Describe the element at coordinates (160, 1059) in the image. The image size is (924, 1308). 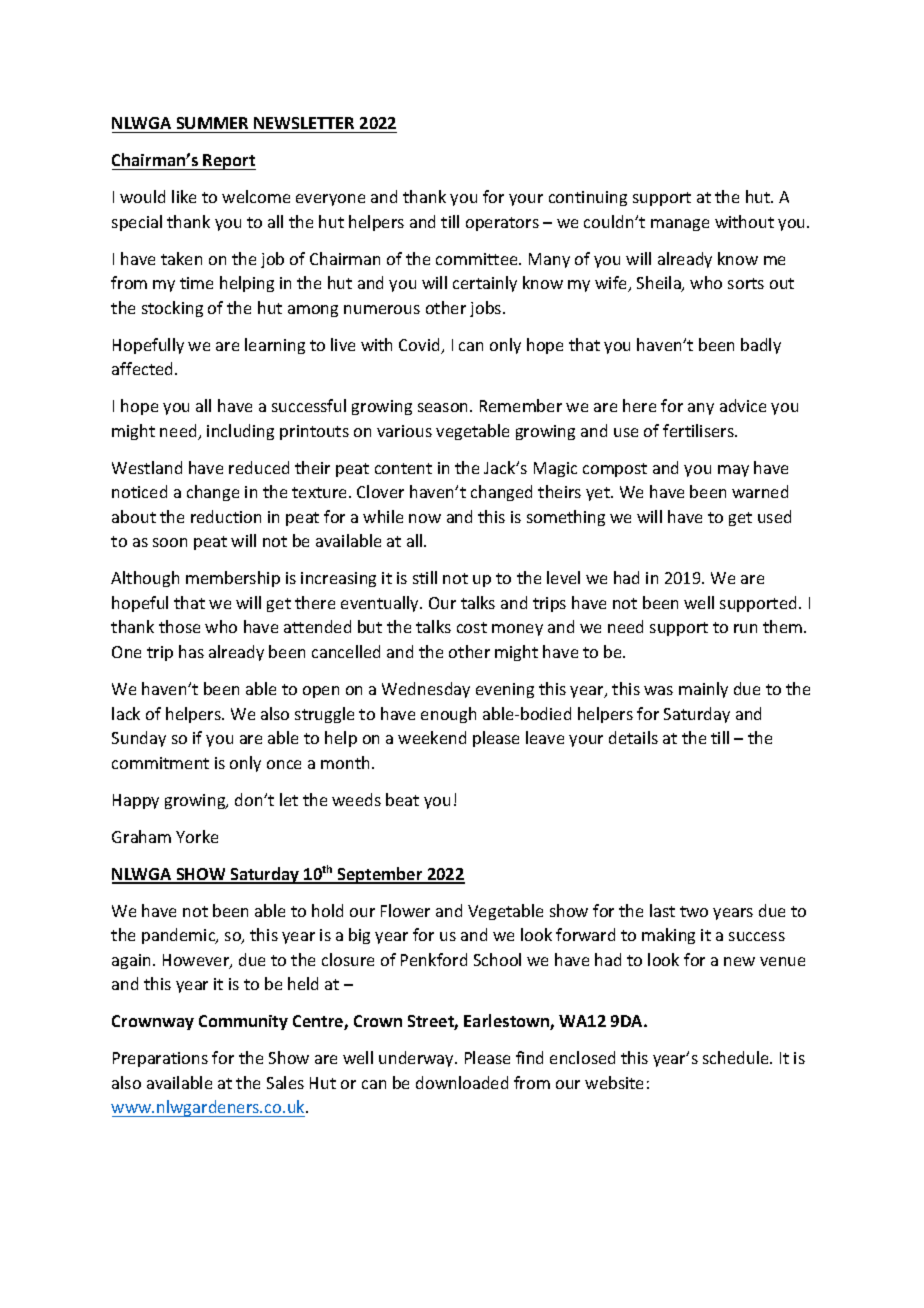
I see `Preparations` at that location.
